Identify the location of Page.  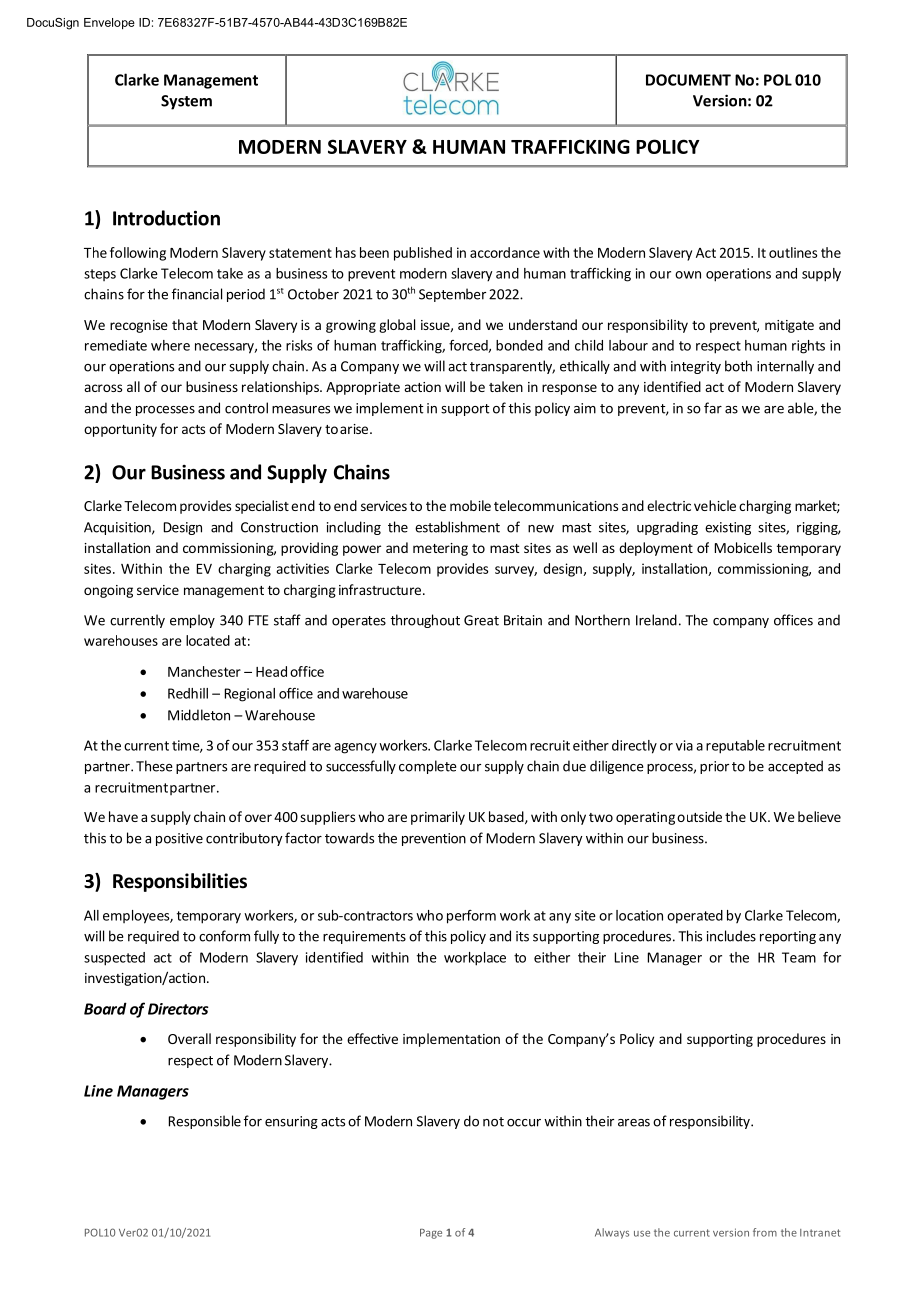
(431, 1234).
